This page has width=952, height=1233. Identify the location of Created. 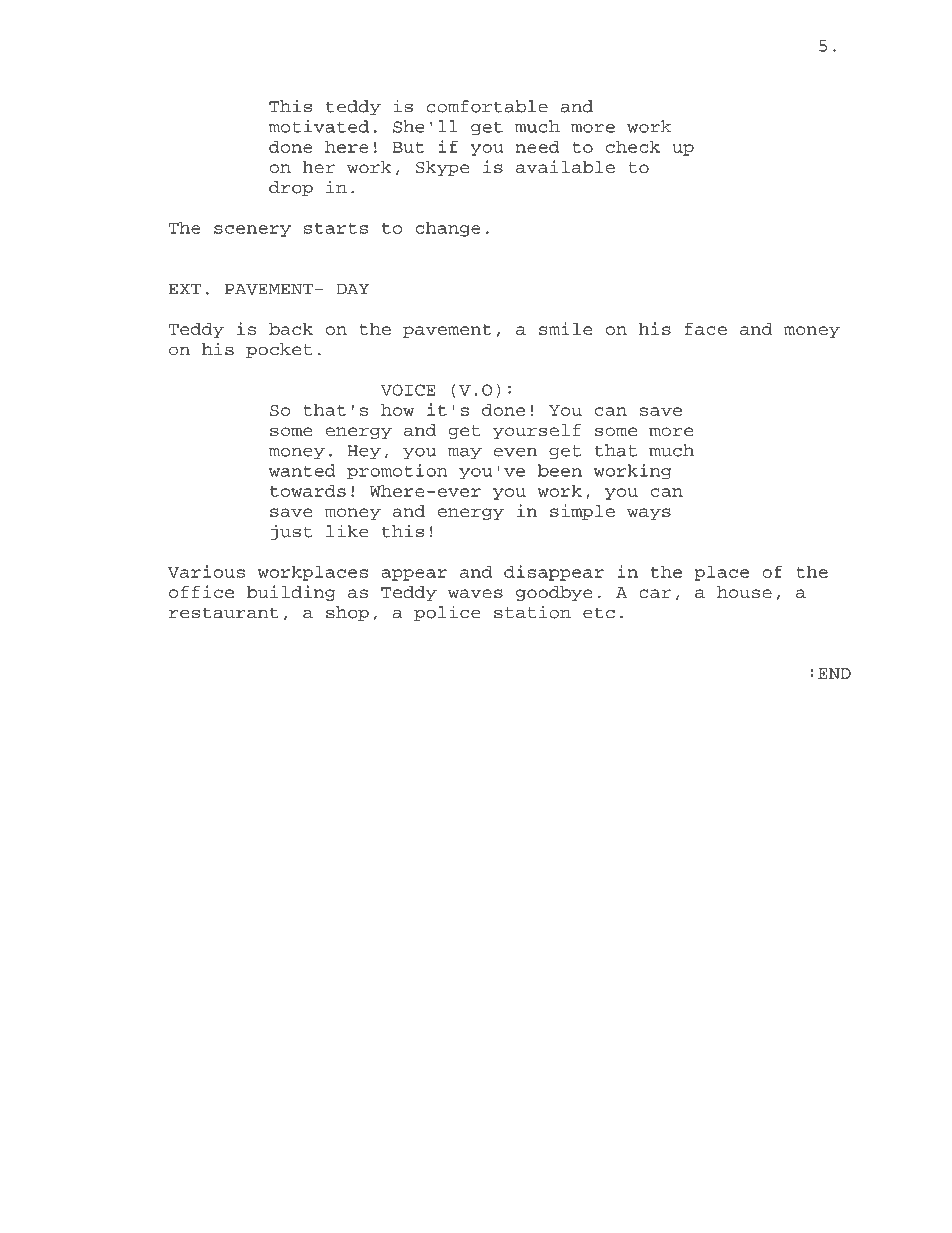
(229, 1200).
